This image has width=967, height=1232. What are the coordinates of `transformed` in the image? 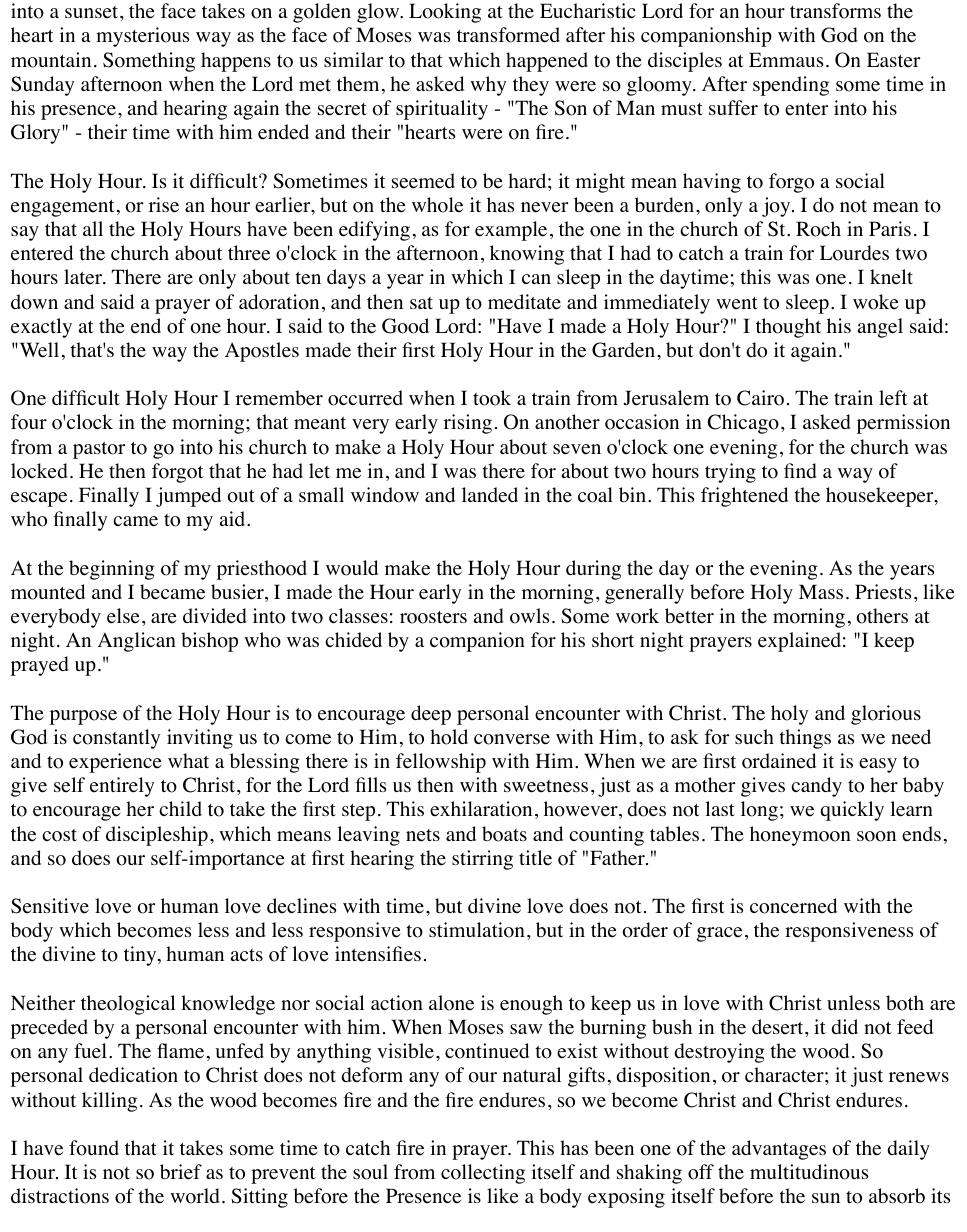 It's located at (508, 35).
